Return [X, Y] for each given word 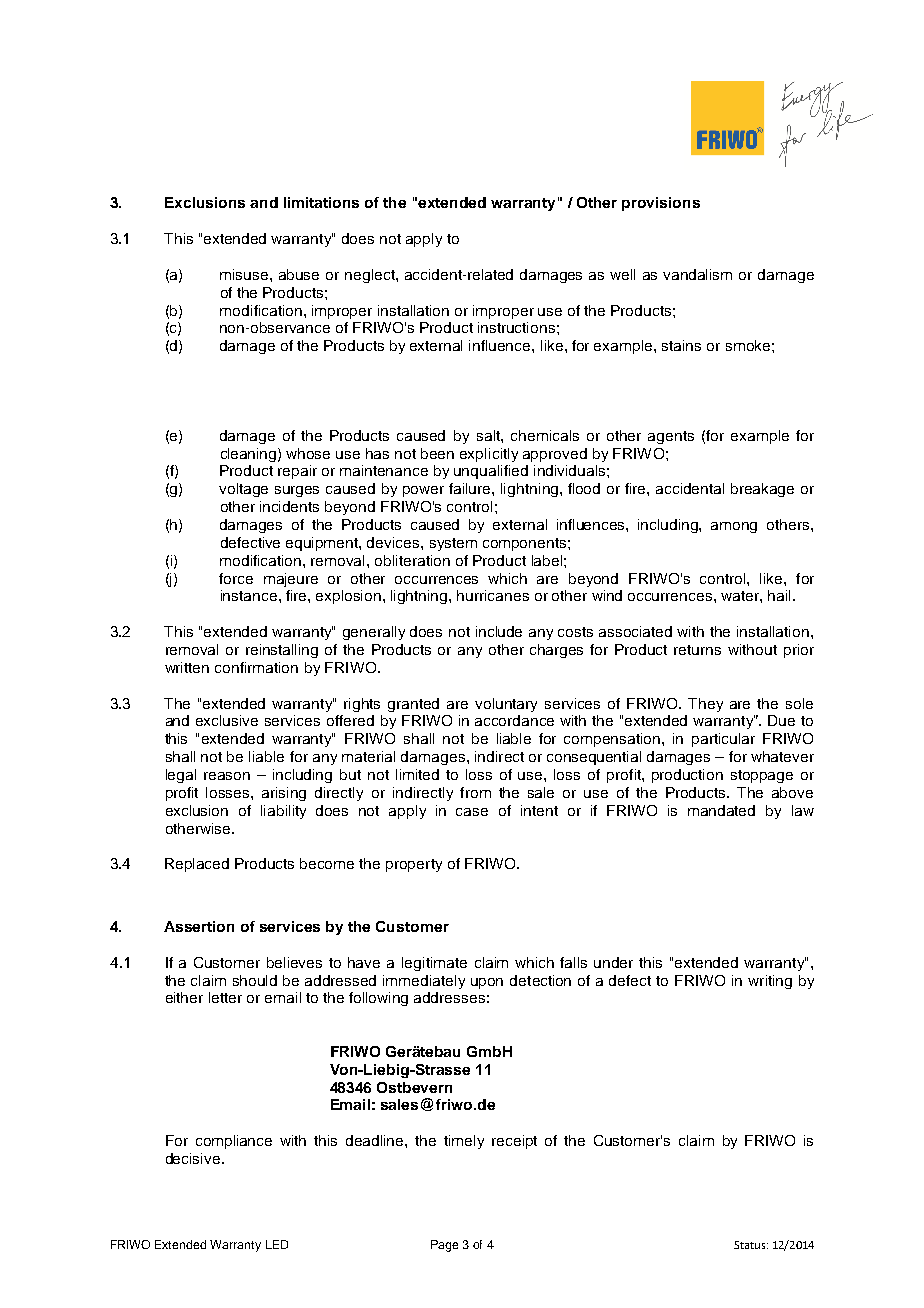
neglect [371, 276]
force [236, 578]
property [414, 865]
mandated [721, 810]
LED [277, 1244]
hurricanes [493, 595]
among [734, 527]
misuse [245, 274]
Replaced [197, 865]
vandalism [697, 274]
